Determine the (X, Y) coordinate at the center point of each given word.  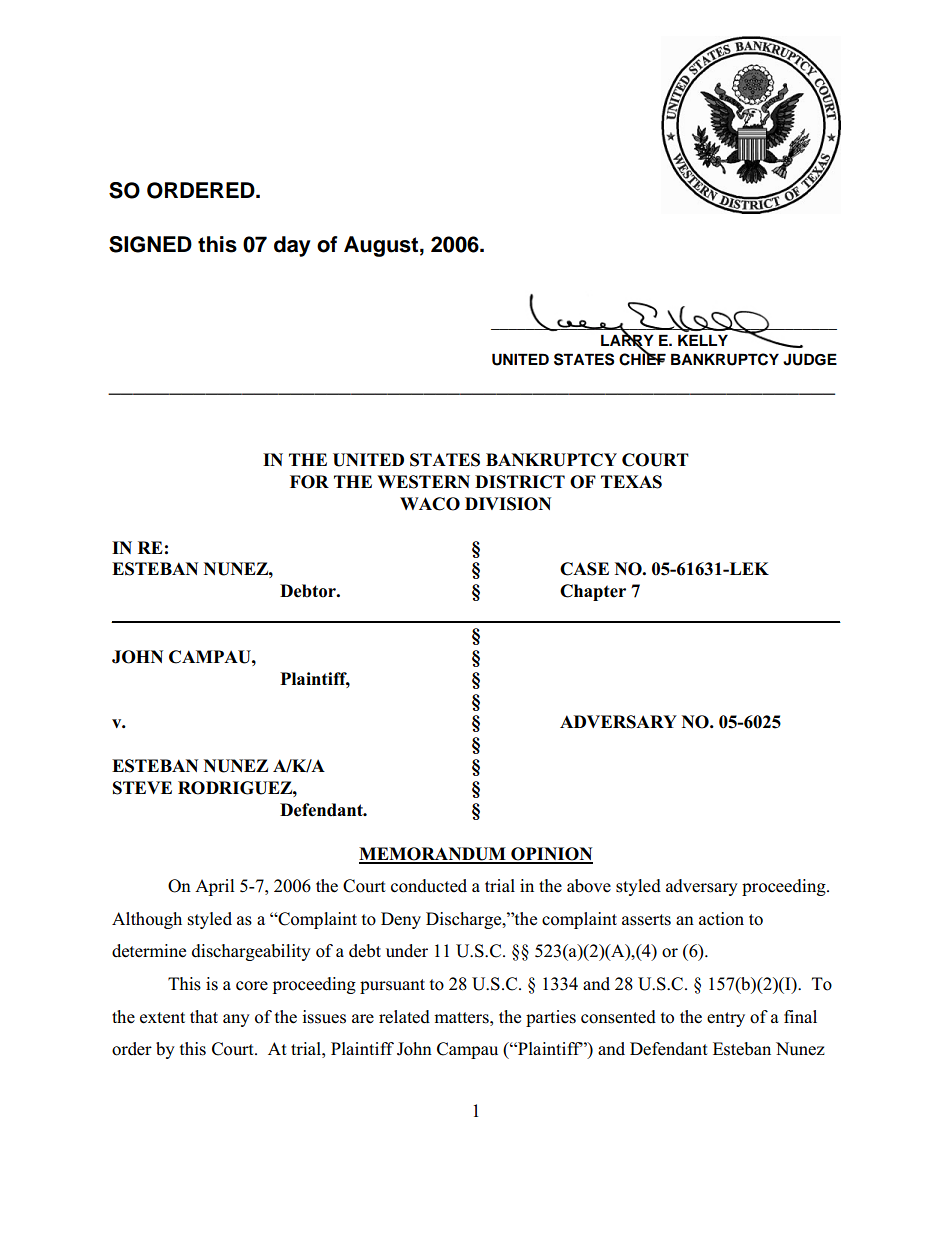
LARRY (627, 341)
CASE (584, 569)
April (215, 887)
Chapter (593, 592)
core (252, 986)
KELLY (703, 340)
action (721, 919)
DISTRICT (520, 482)
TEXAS (631, 482)
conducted (429, 886)
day (292, 246)
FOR (309, 482)
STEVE (142, 788)
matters (462, 1018)
